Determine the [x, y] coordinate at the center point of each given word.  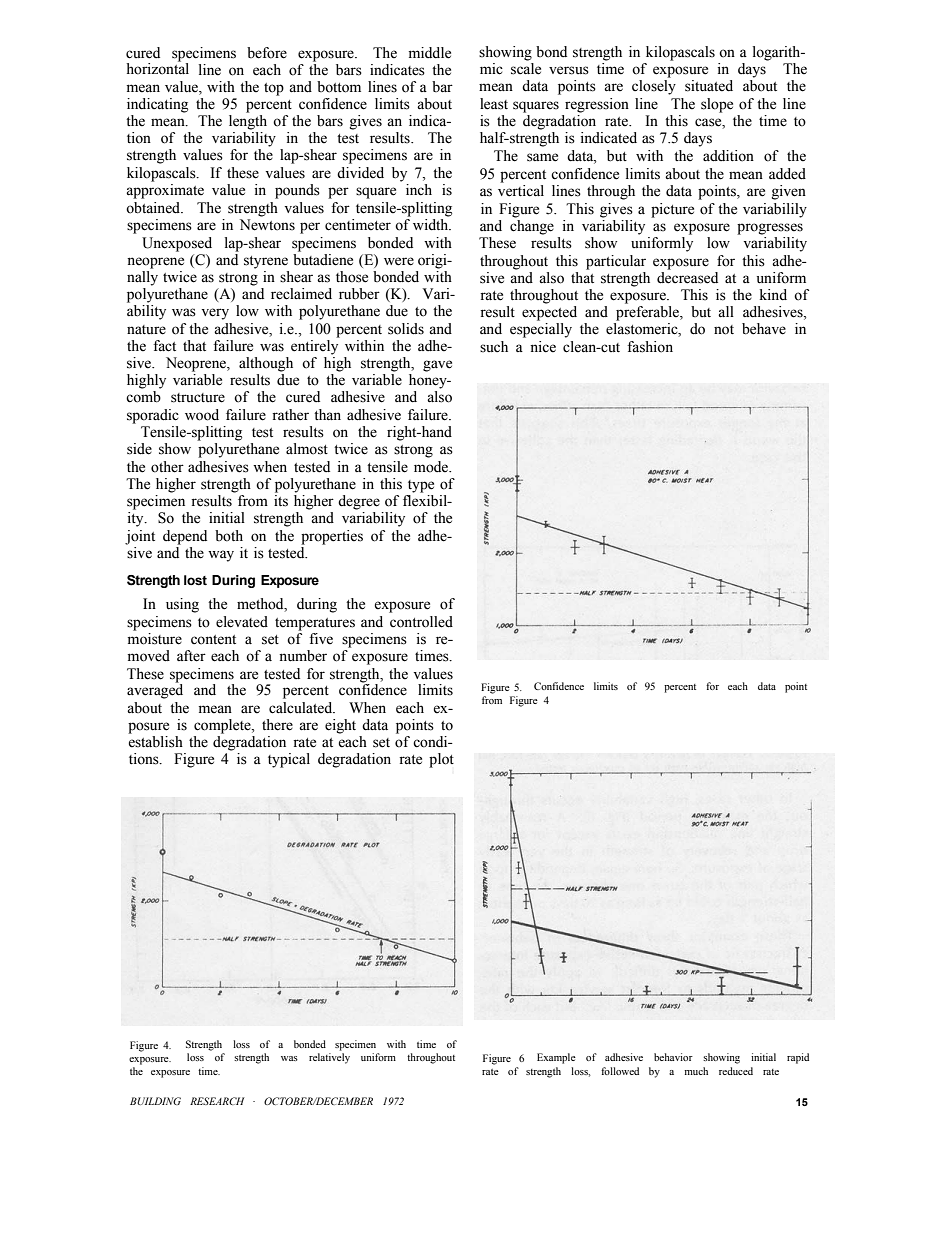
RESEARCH [217, 1101]
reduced [736, 1071]
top [274, 89]
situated [709, 86]
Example [556, 1058]
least [494, 104]
